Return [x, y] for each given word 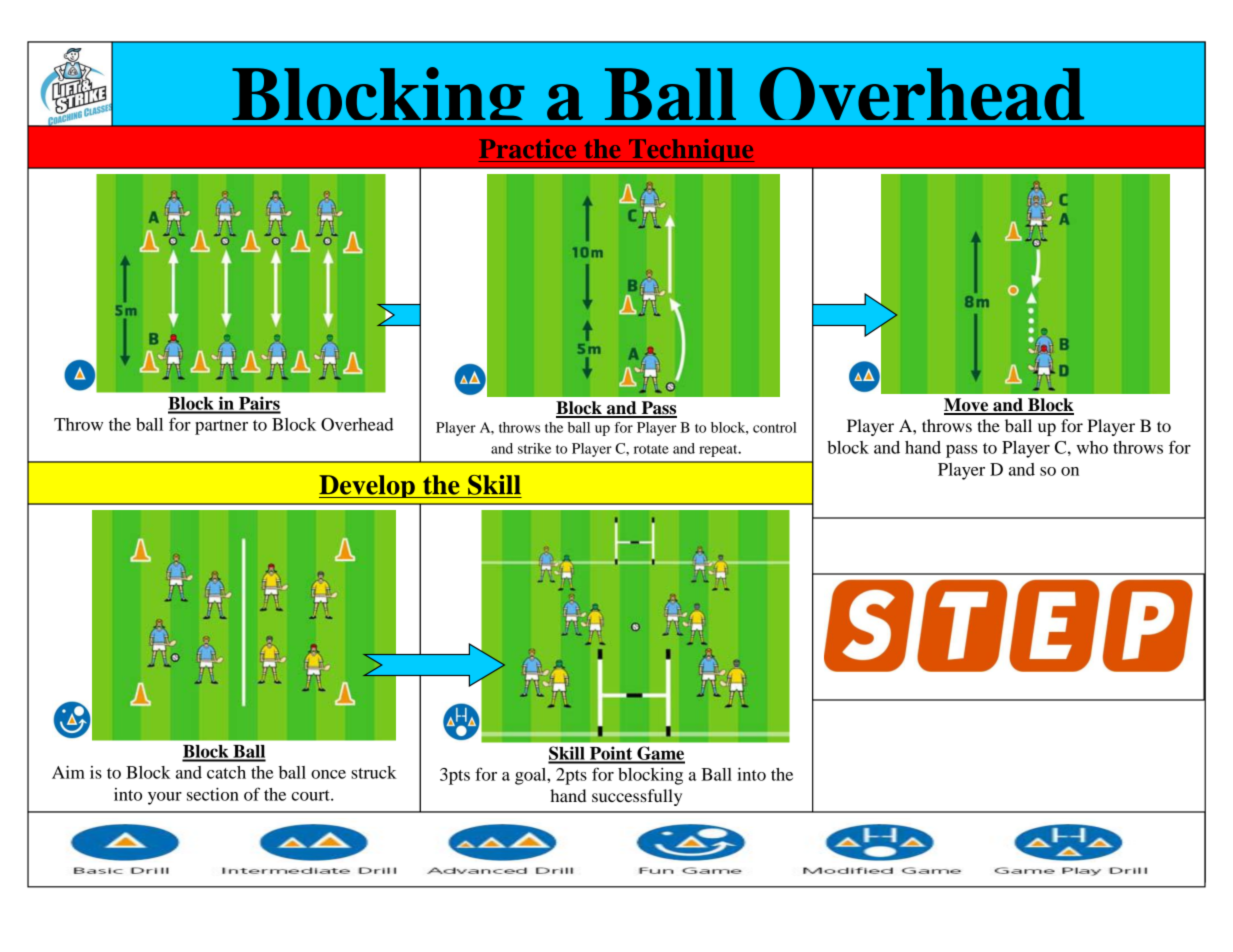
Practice [527, 148]
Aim [68, 772]
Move [967, 406]
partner [221, 427]
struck [374, 772]
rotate [651, 449]
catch [226, 772]
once [328, 774]
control [775, 427]
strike [534, 448]
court [311, 795]
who [1092, 447]
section [213, 794]
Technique [690, 150]
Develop [368, 486]
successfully [637, 797]
